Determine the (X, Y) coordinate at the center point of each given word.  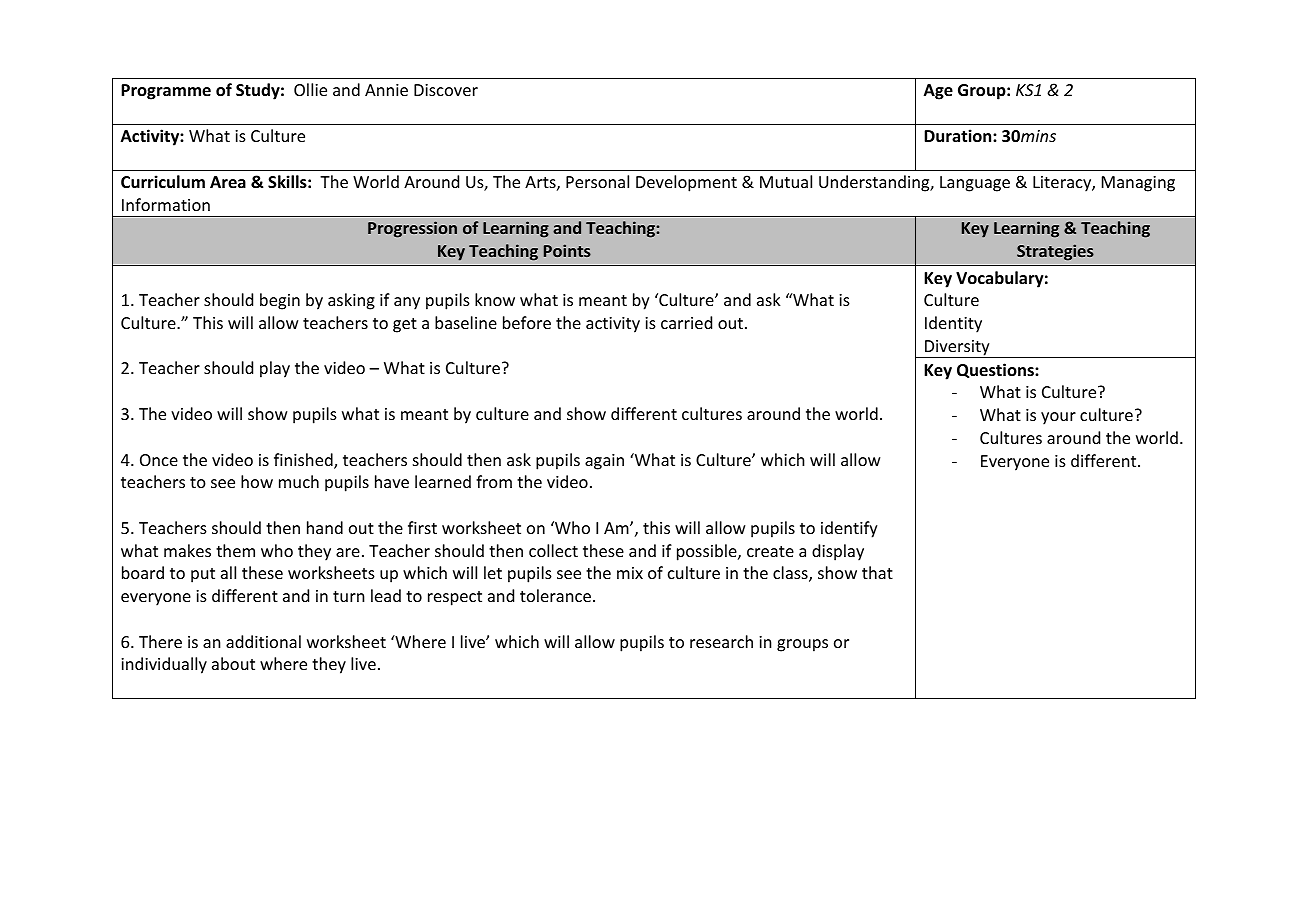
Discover (446, 90)
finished (304, 461)
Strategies (1055, 252)
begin (280, 301)
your (1058, 418)
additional (263, 641)
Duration (959, 136)
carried (686, 322)
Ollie (310, 89)
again (604, 462)
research (721, 641)
